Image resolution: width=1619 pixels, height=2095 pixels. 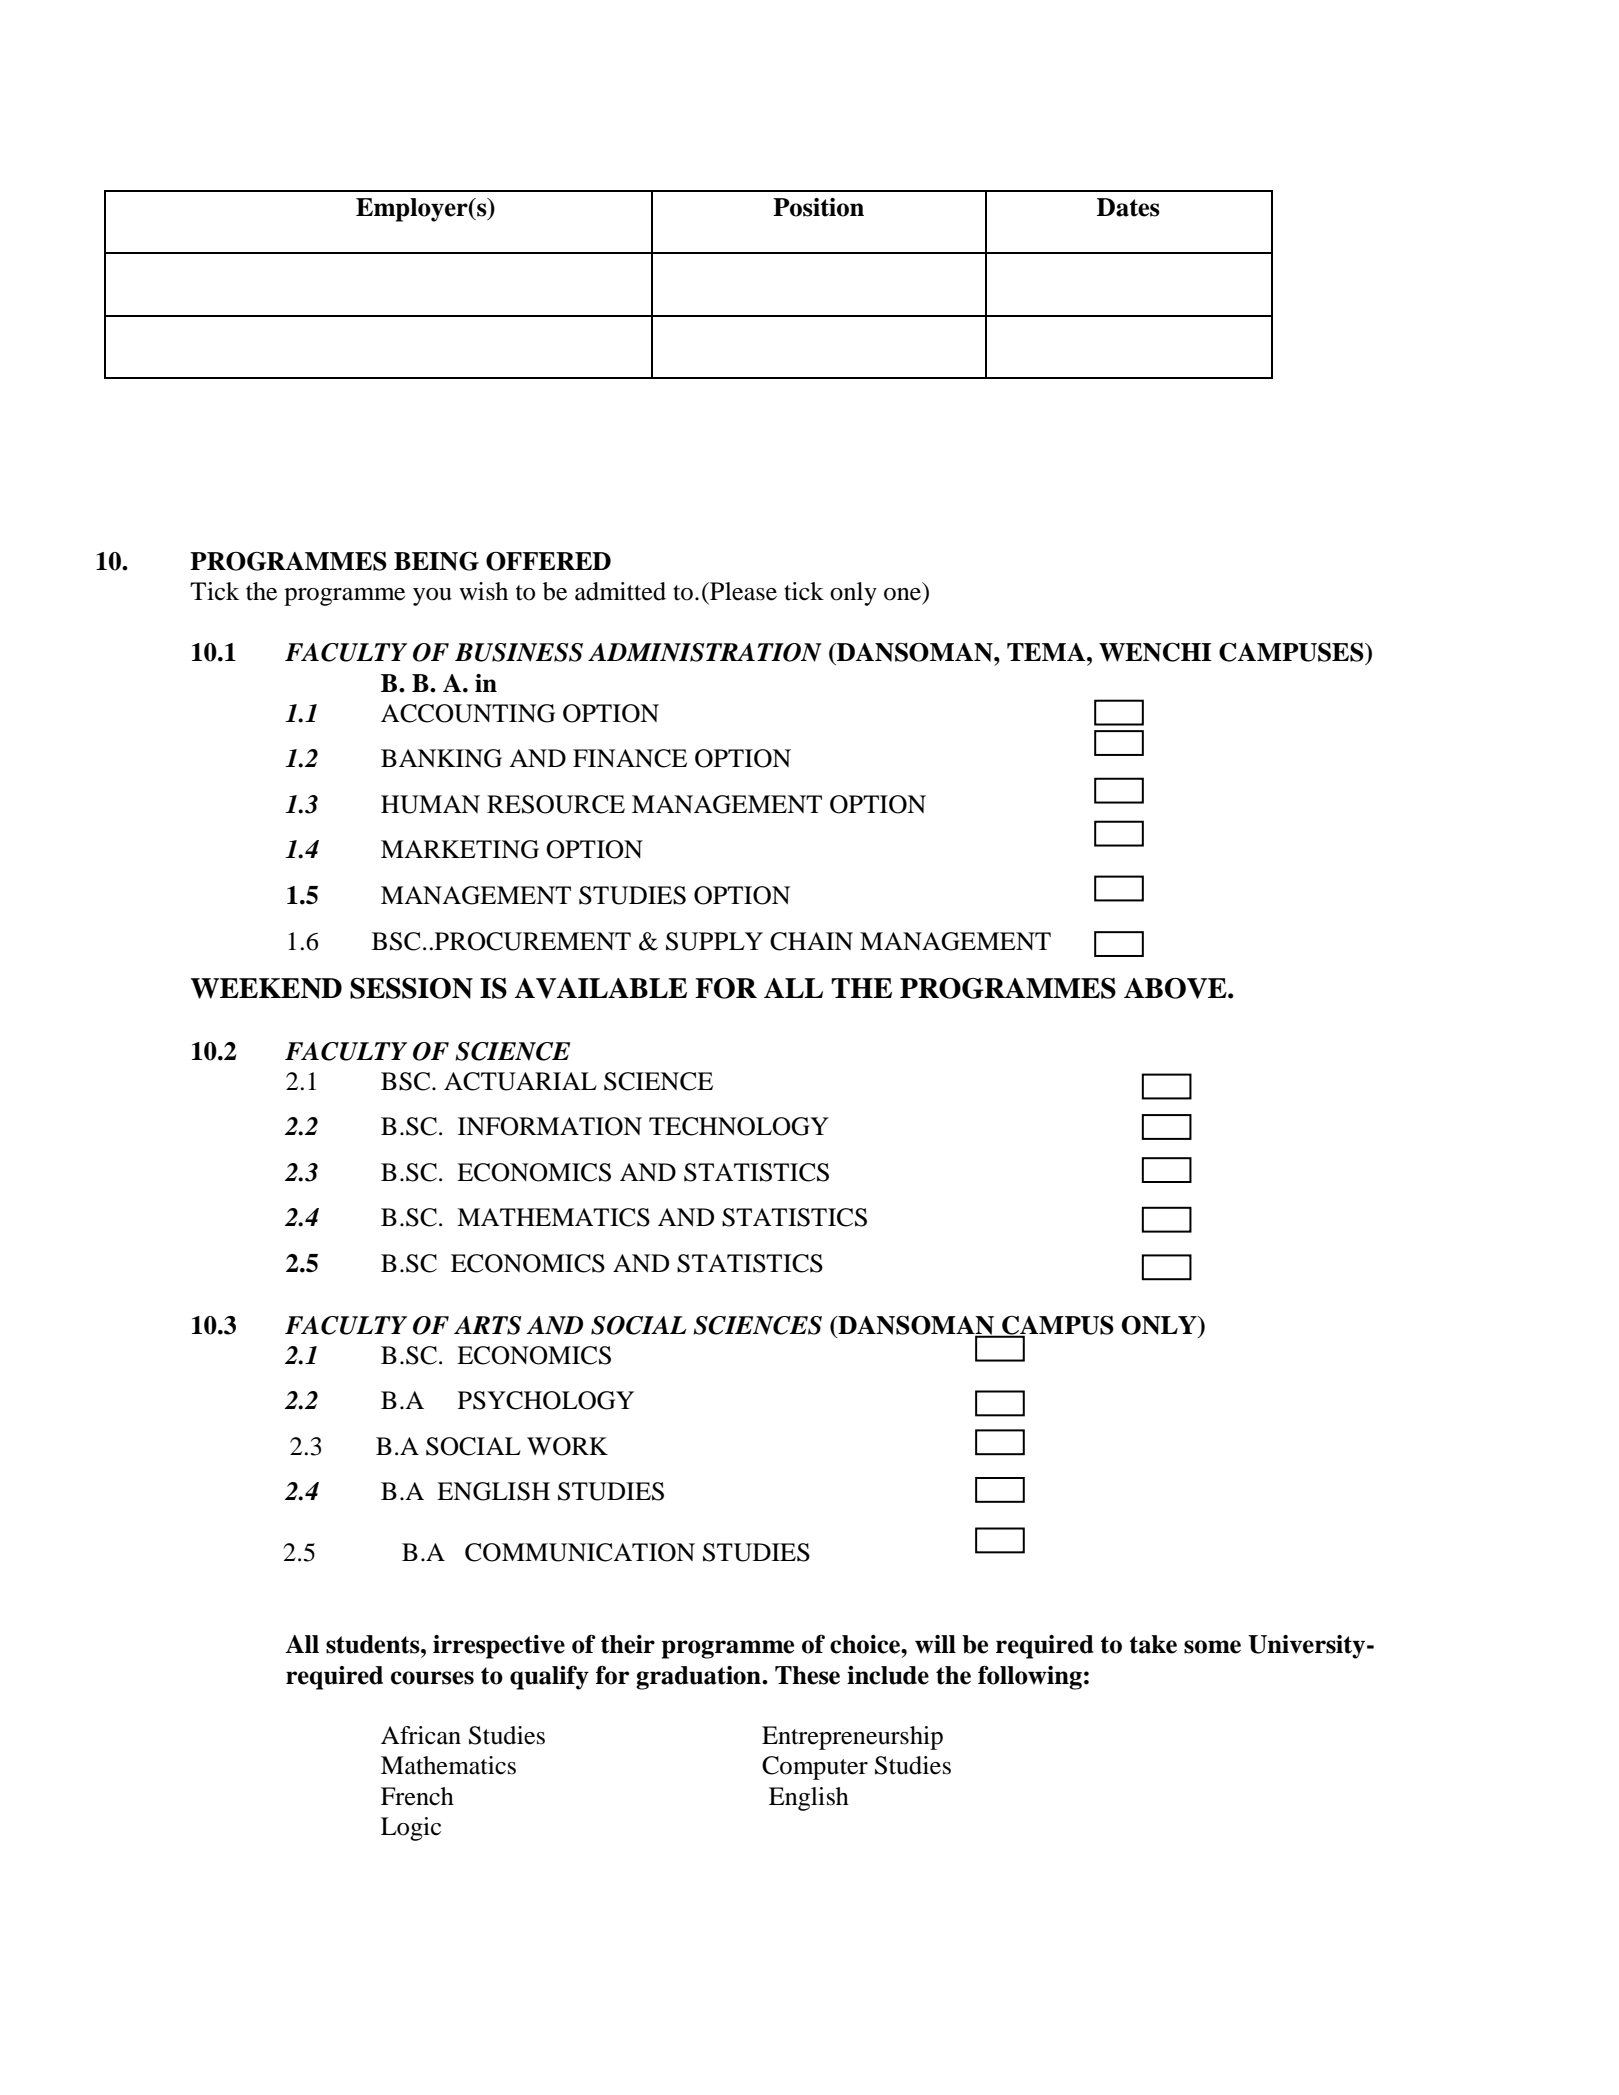 I want to click on AVAILABLE, so click(x=601, y=988).
